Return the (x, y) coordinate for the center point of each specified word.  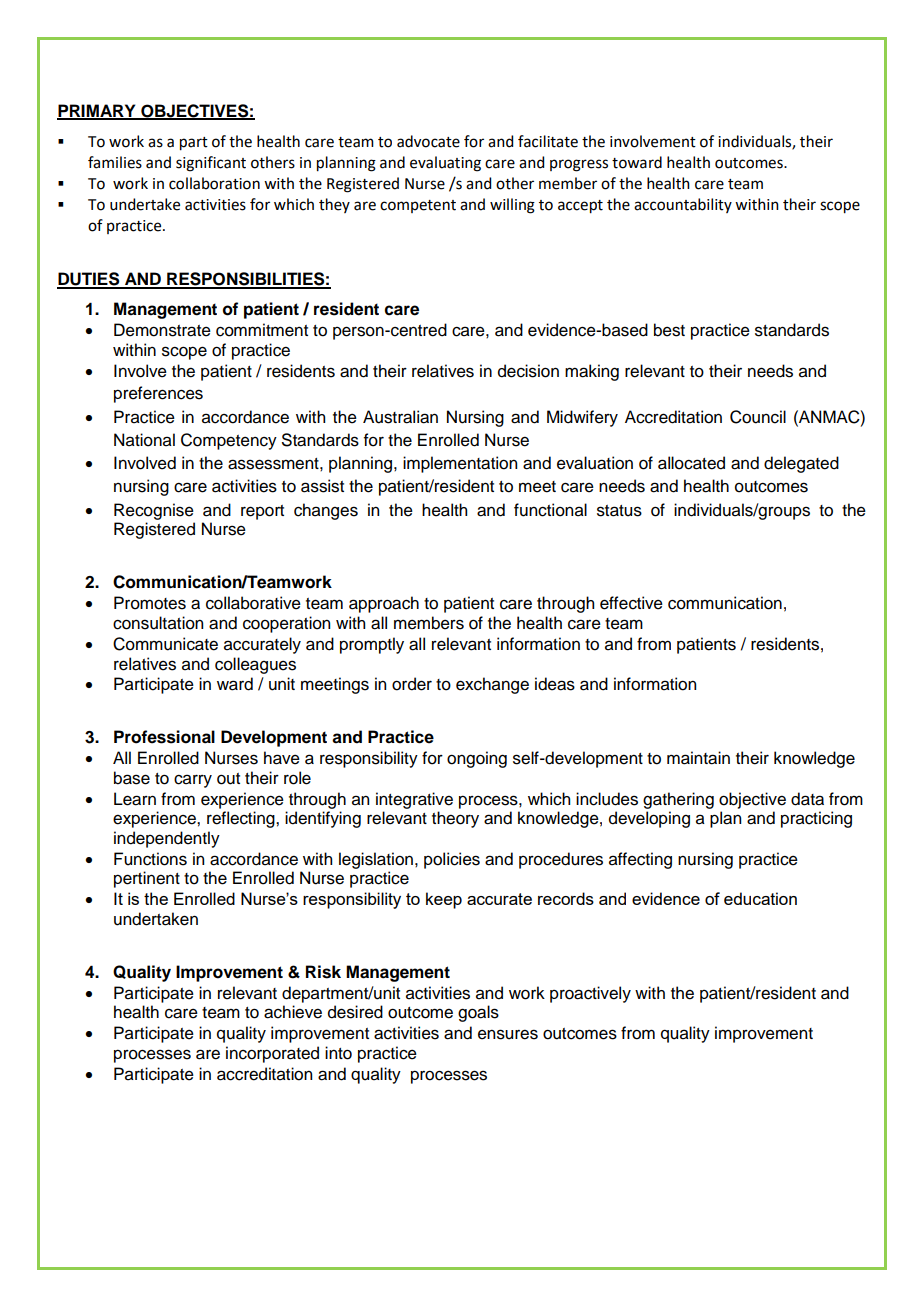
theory (455, 819)
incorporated (272, 1054)
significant (211, 164)
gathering (678, 800)
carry (193, 781)
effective (631, 603)
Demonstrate (162, 330)
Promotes (150, 603)
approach (384, 604)
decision (528, 371)
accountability (683, 205)
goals (478, 1013)
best (669, 330)
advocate (428, 141)
